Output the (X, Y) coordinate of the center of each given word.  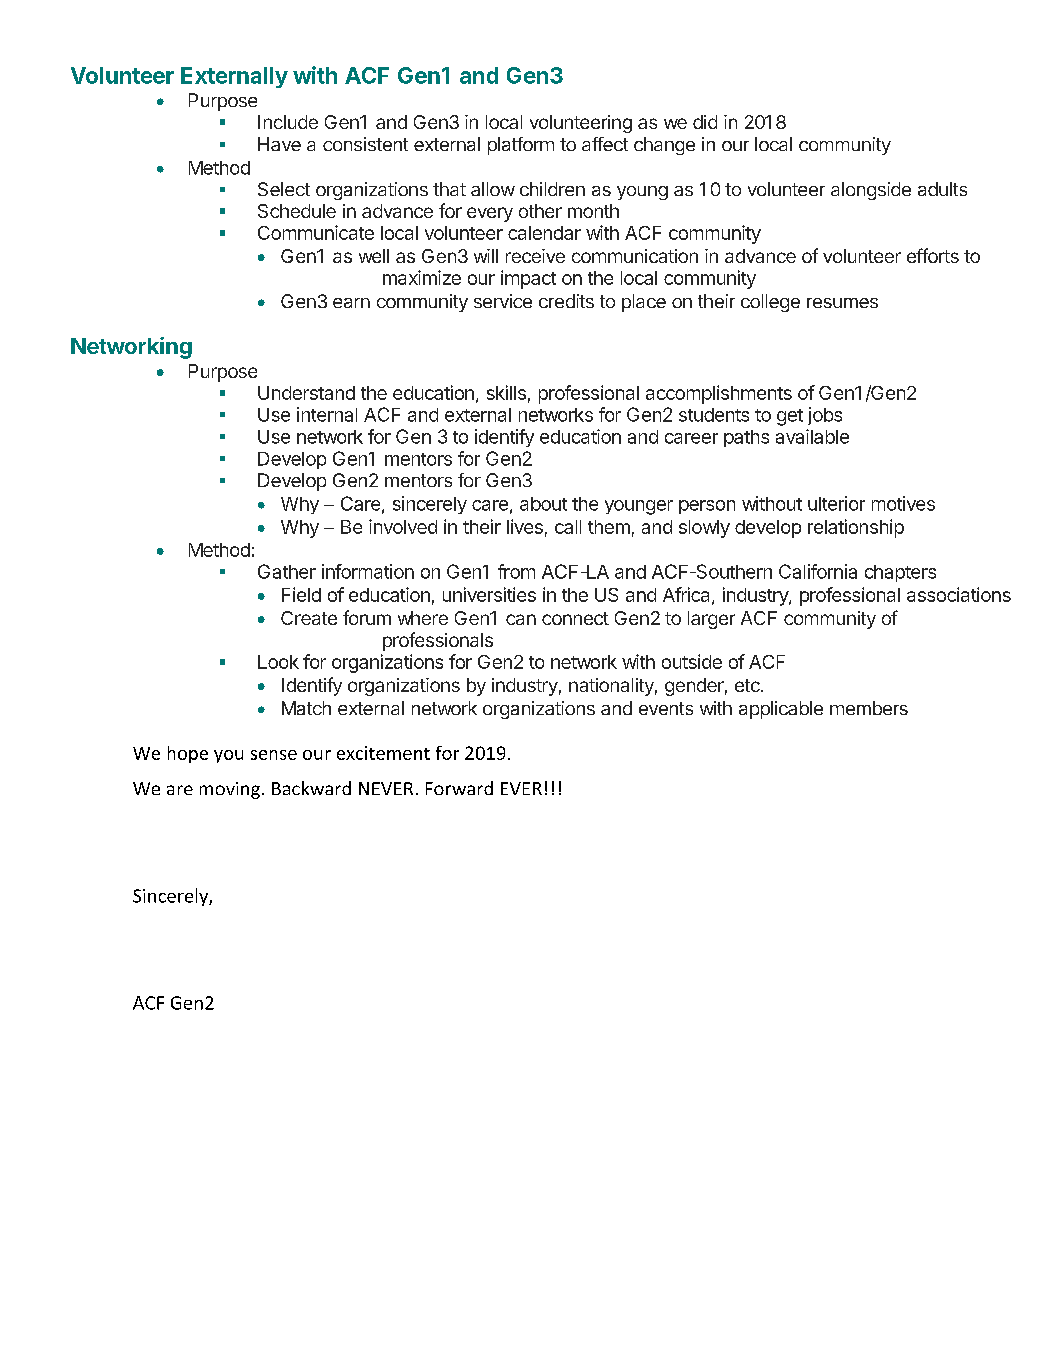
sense (274, 755)
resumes (842, 303)
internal (327, 414)
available (812, 436)
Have (279, 144)
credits (566, 301)
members (869, 708)
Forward (459, 788)
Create (309, 618)
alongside (871, 191)
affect (605, 144)
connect (575, 618)
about (543, 504)
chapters (900, 573)
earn (351, 303)
